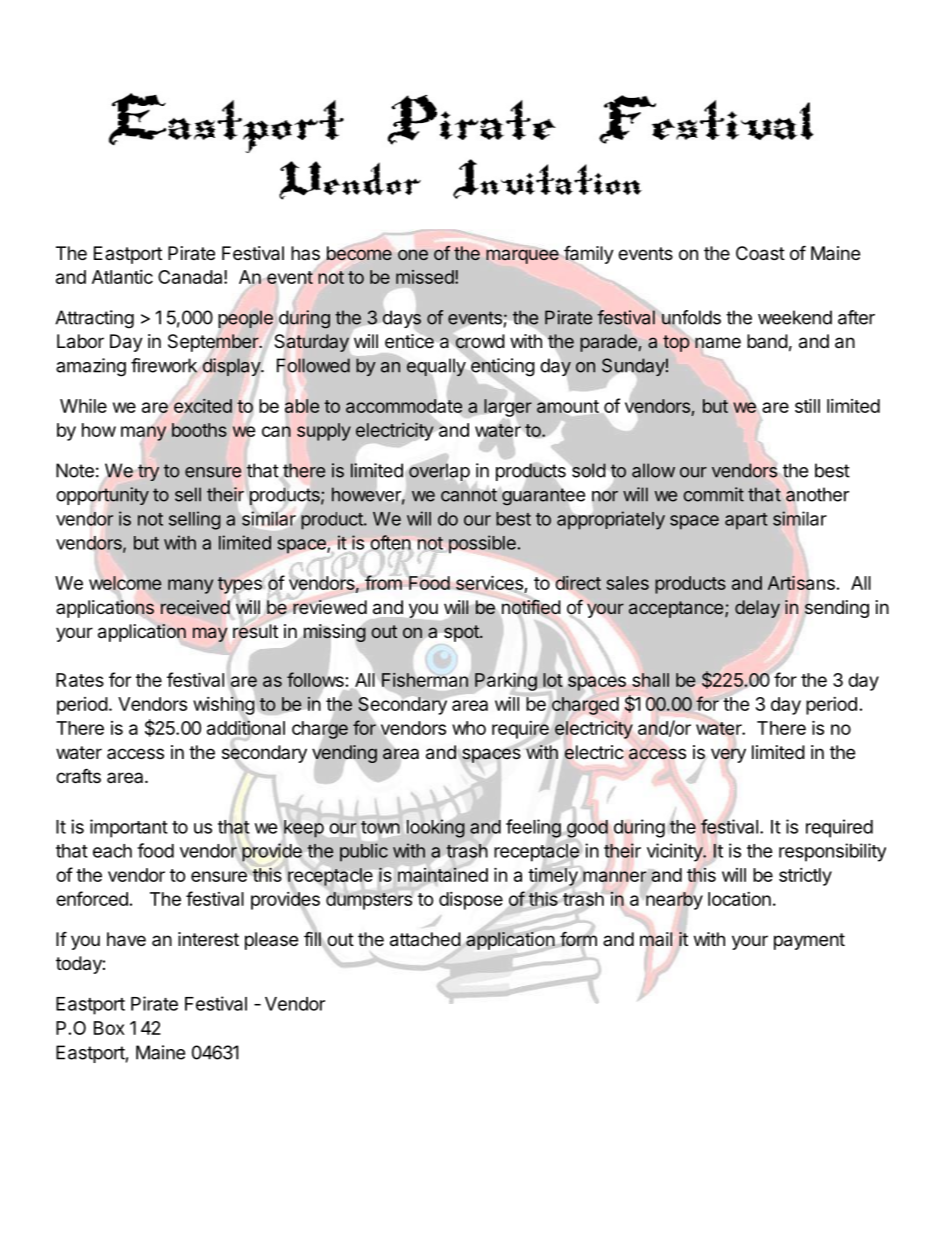 Image resolution: width=952 pixels, height=1233 pixels. What do you see at coordinates (469, 728) in the screenshot?
I see `who` at bounding box center [469, 728].
